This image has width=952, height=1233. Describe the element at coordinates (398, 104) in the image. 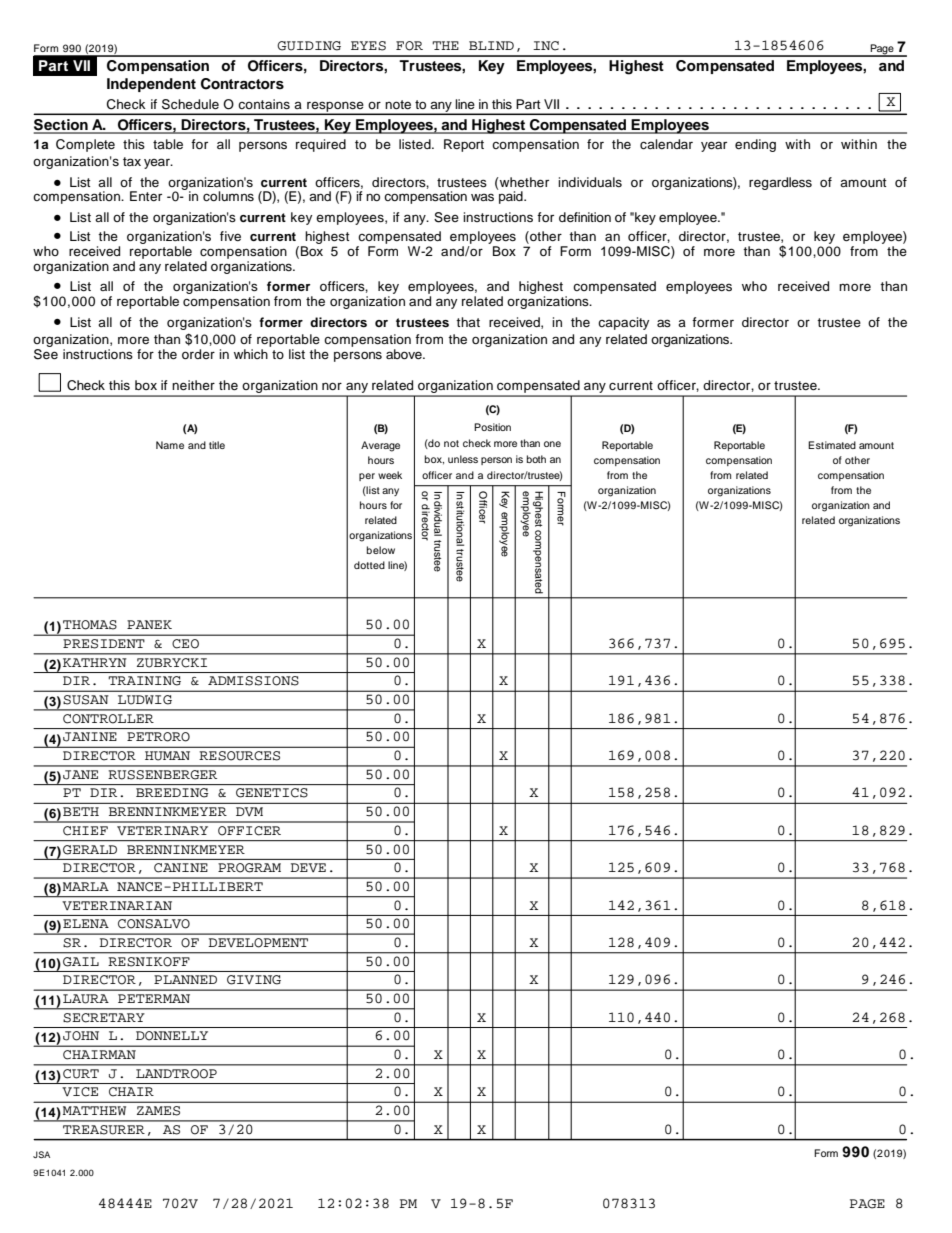

I see `note` at that location.
